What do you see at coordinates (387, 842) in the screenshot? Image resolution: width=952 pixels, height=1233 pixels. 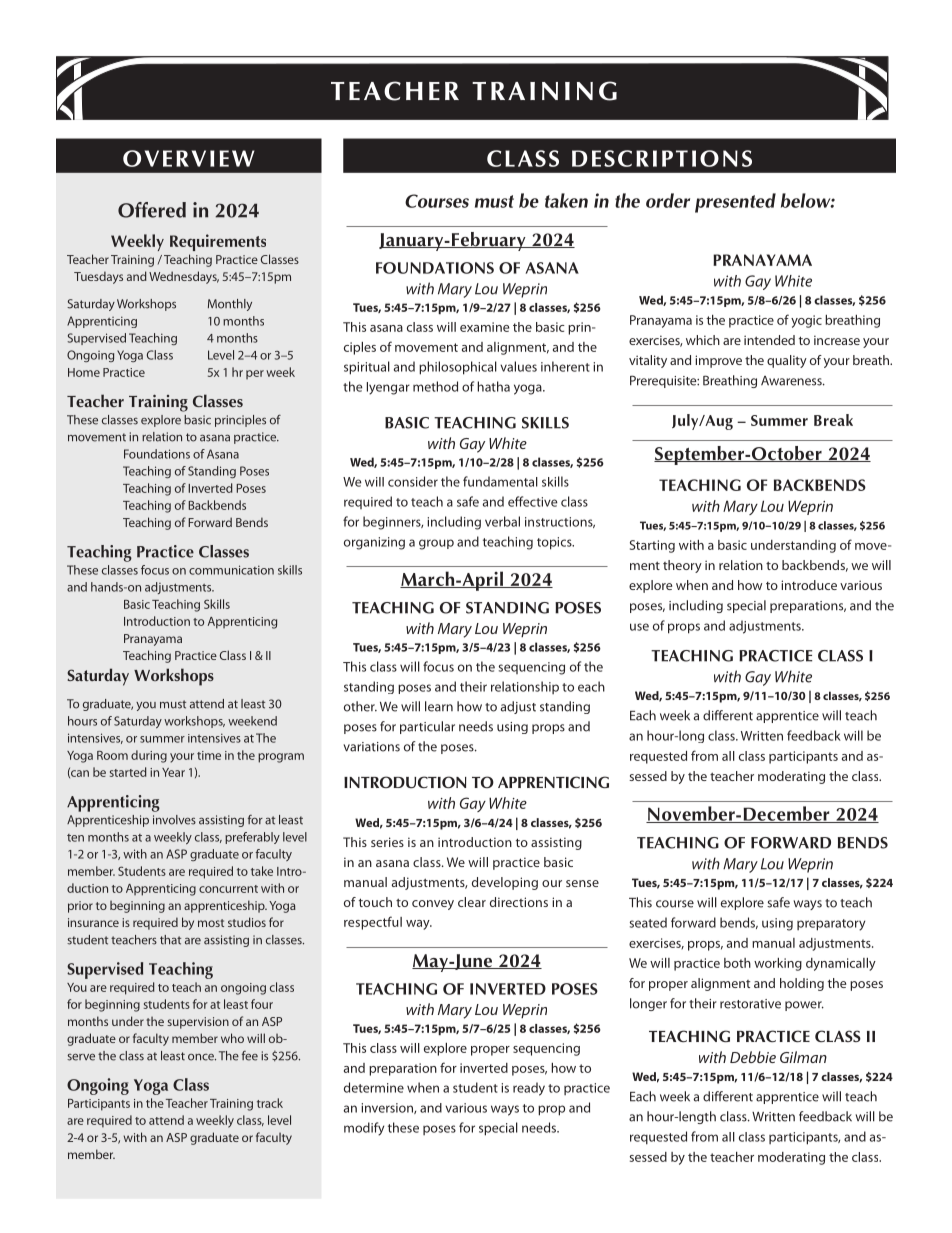 I see `series` at bounding box center [387, 842].
